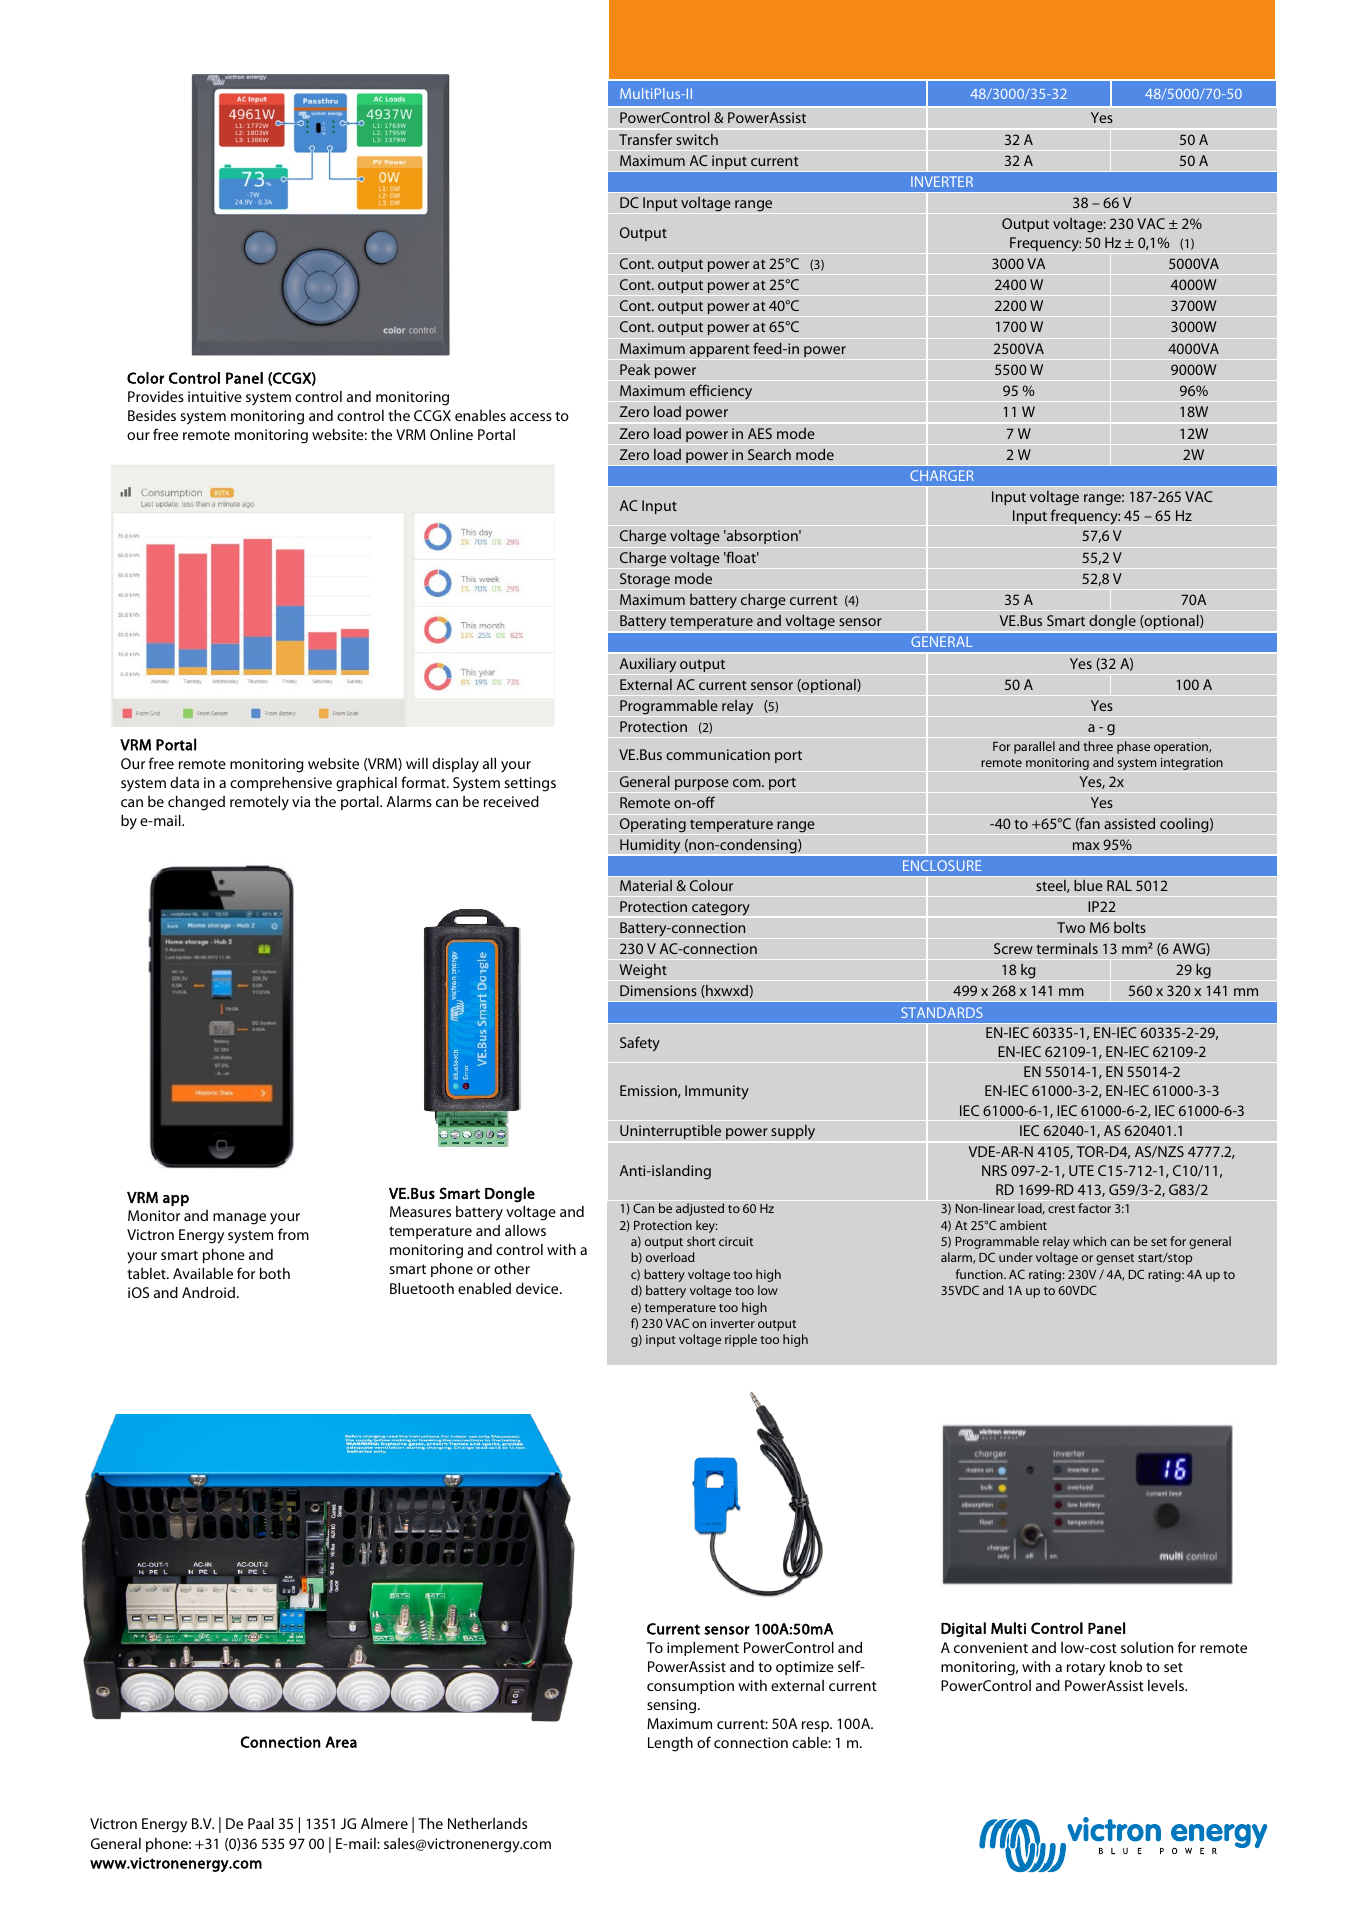  What do you see at coordinates (261, 1823) in the image?
I see `Paal` at bounding box center [261, 1823].
